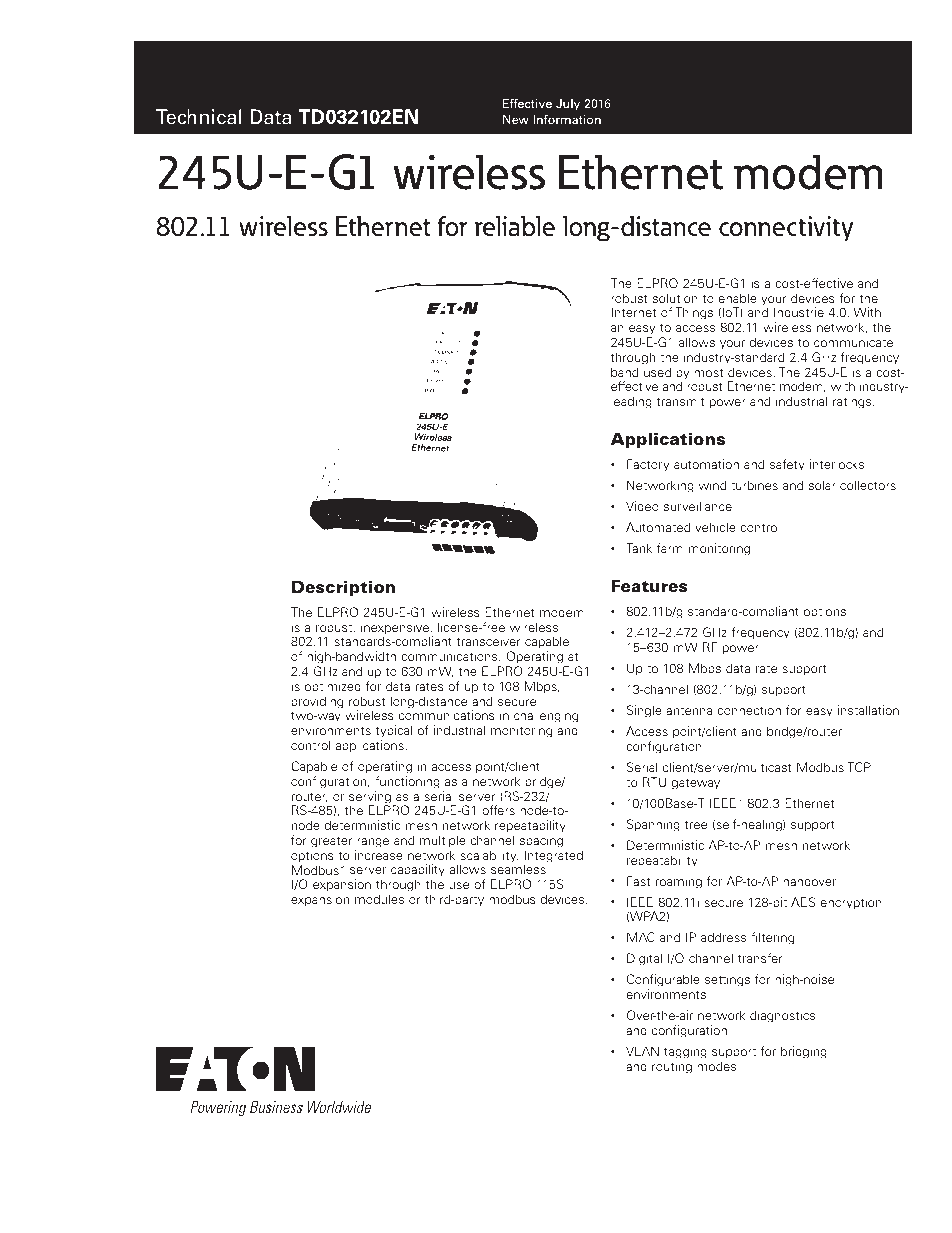 The image size is (952, 1233). Describe the element at coordinates (199, 117) in the page. I see `Technical` at that location.
